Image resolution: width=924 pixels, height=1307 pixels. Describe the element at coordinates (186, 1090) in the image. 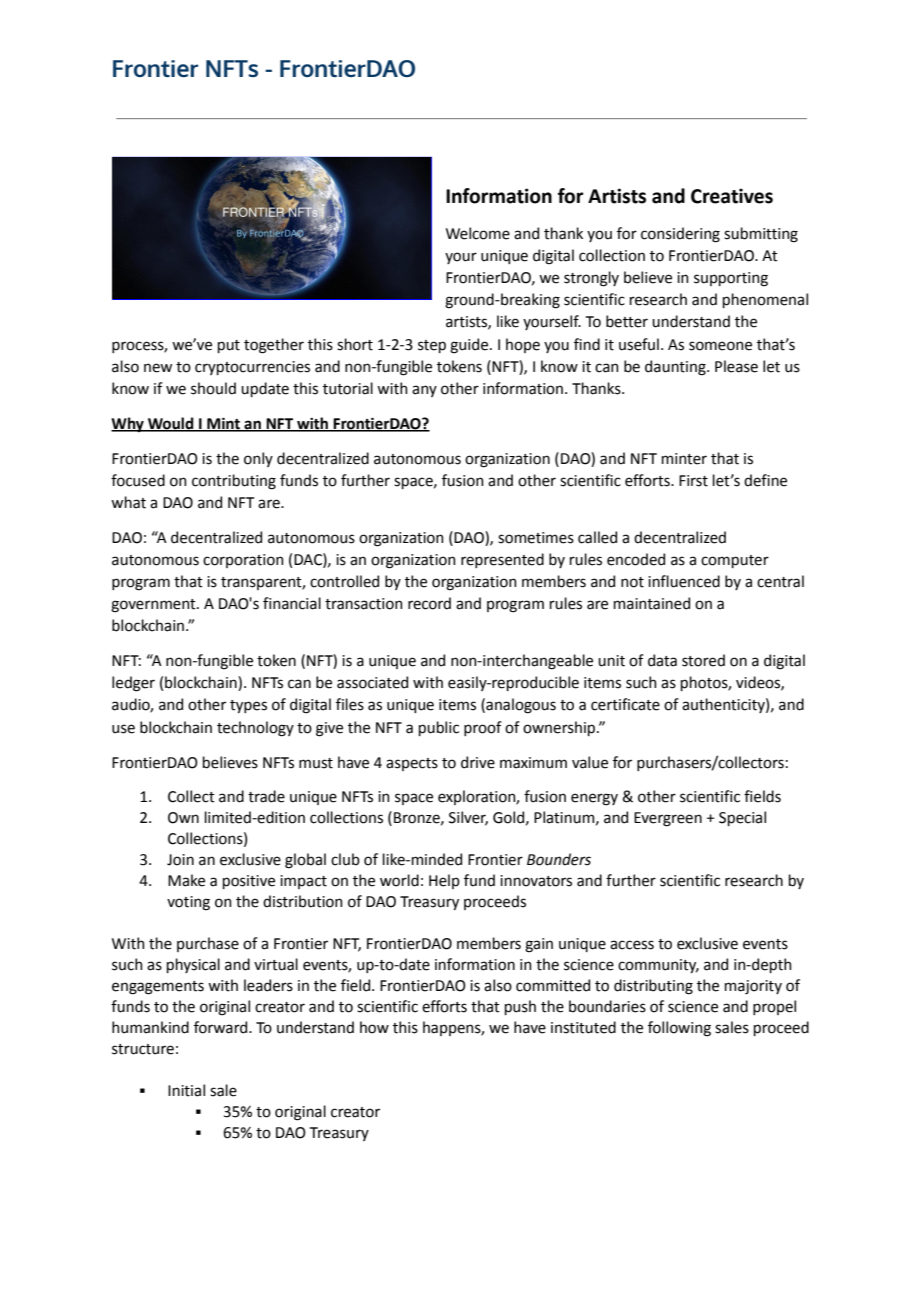

I see `Initial` at that location.
